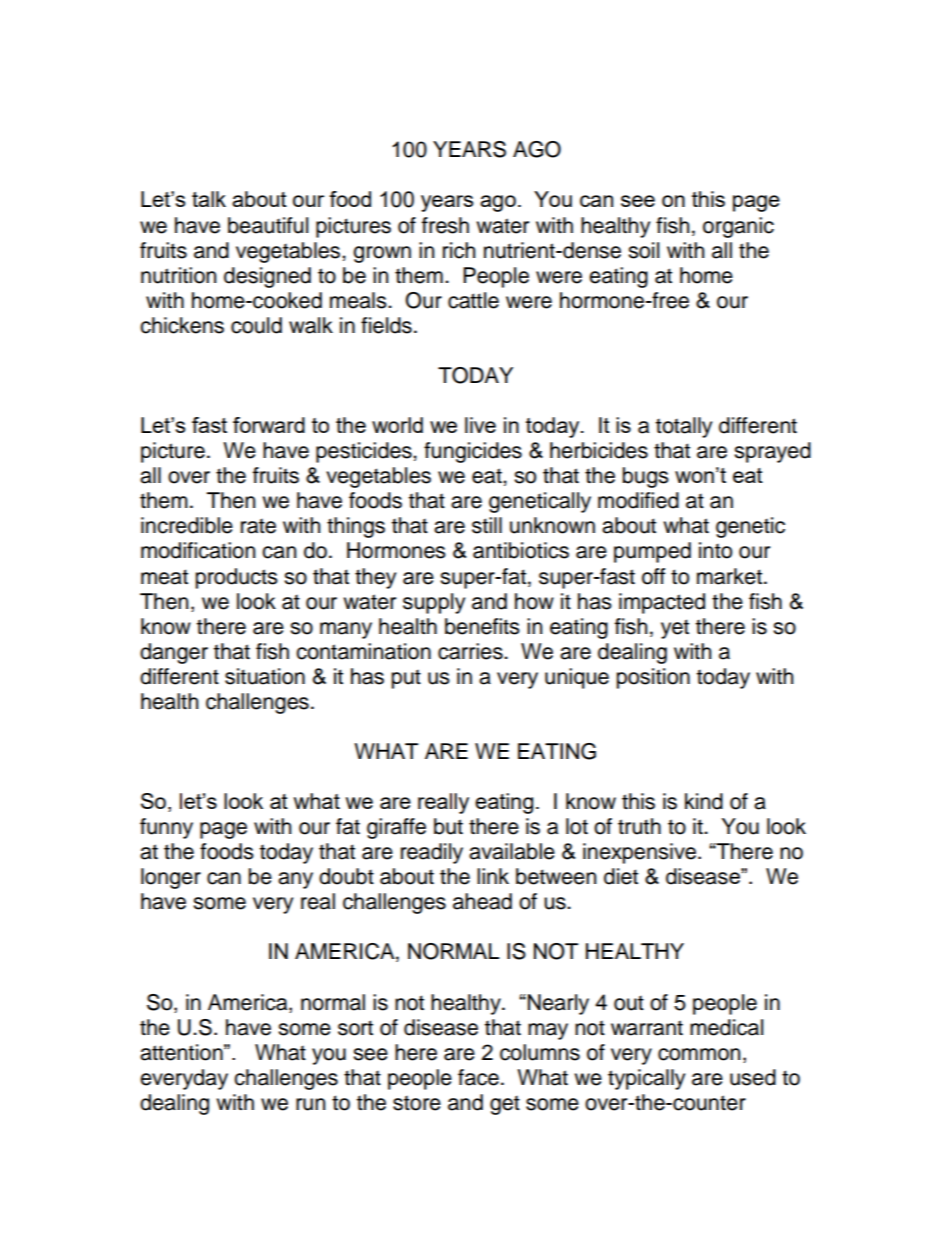 This screenshot has height=1233, width=952. I want to click on beautiful, so click(268, 225).
